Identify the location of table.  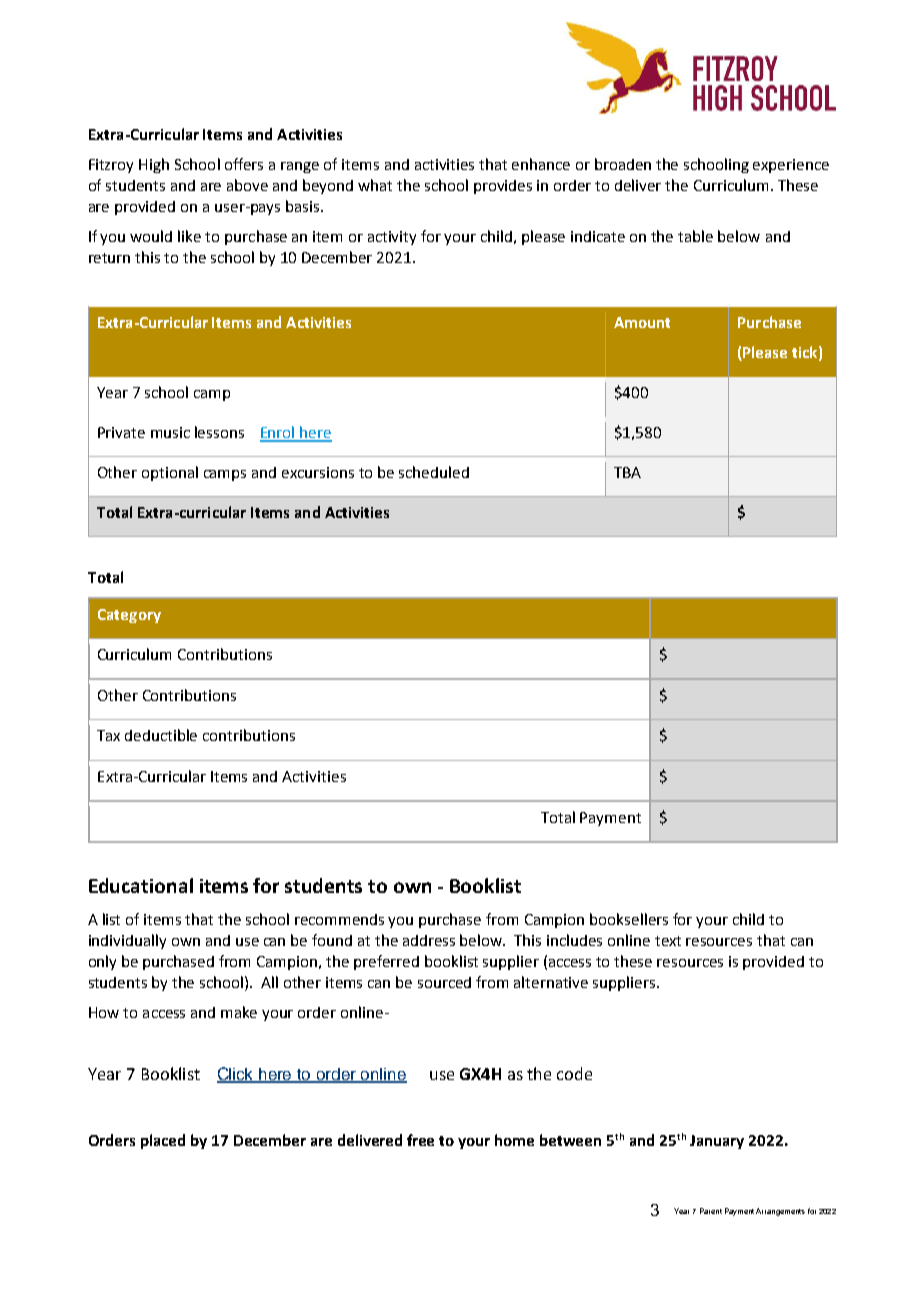
(695, 236).
